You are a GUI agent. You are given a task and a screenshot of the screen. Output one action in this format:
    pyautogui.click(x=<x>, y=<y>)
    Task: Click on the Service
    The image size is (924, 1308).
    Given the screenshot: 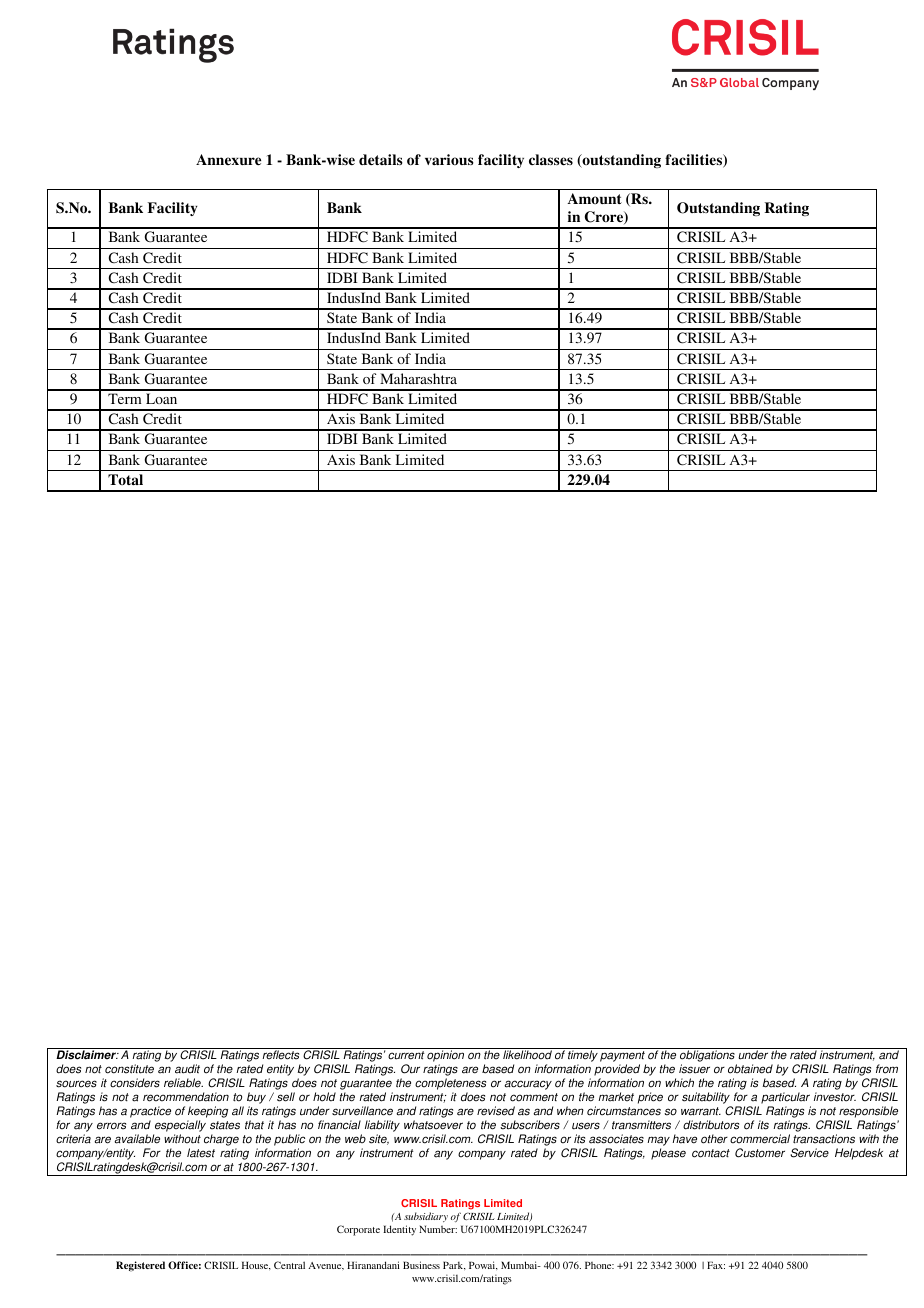 What is the action you would take?
    pyautogui.click(x=809, y=1153)
